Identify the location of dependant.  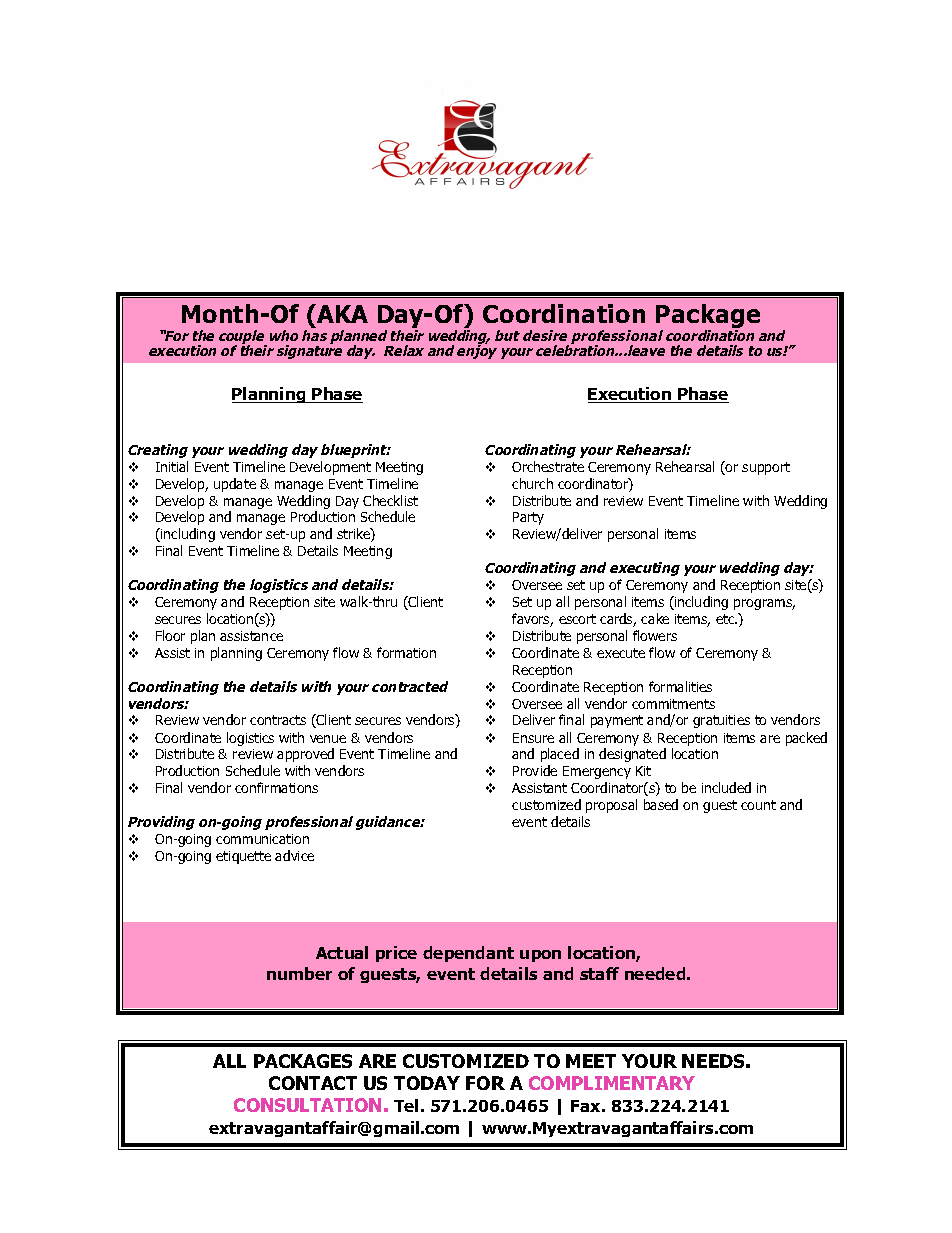
(468, 954).
